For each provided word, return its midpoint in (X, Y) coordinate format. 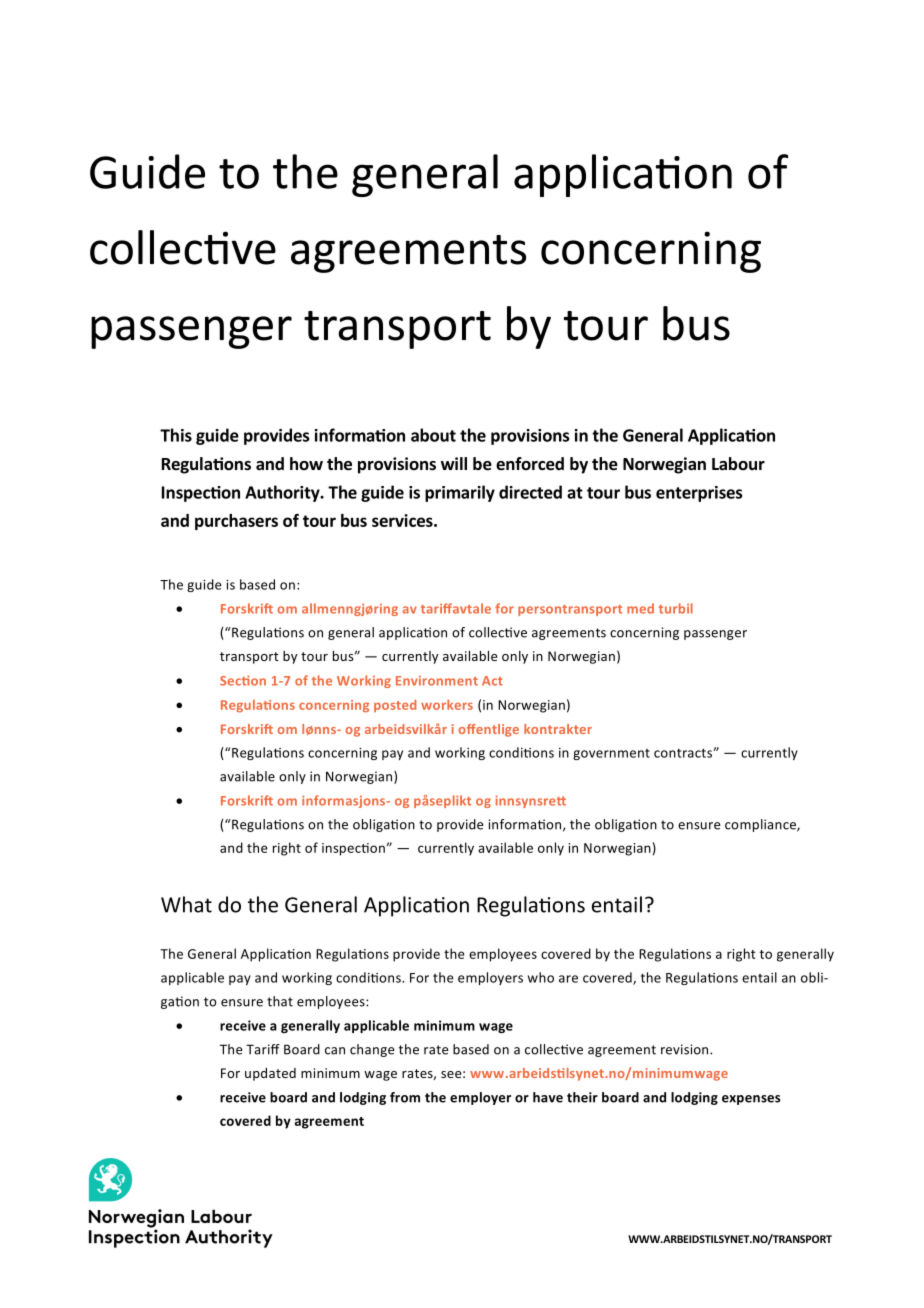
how (306, 463)
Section (243, 680)
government (611, 754)
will (454, 463)
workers (447, 704)
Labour (738, 463)
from (405, 1097)
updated (270, 1074)
